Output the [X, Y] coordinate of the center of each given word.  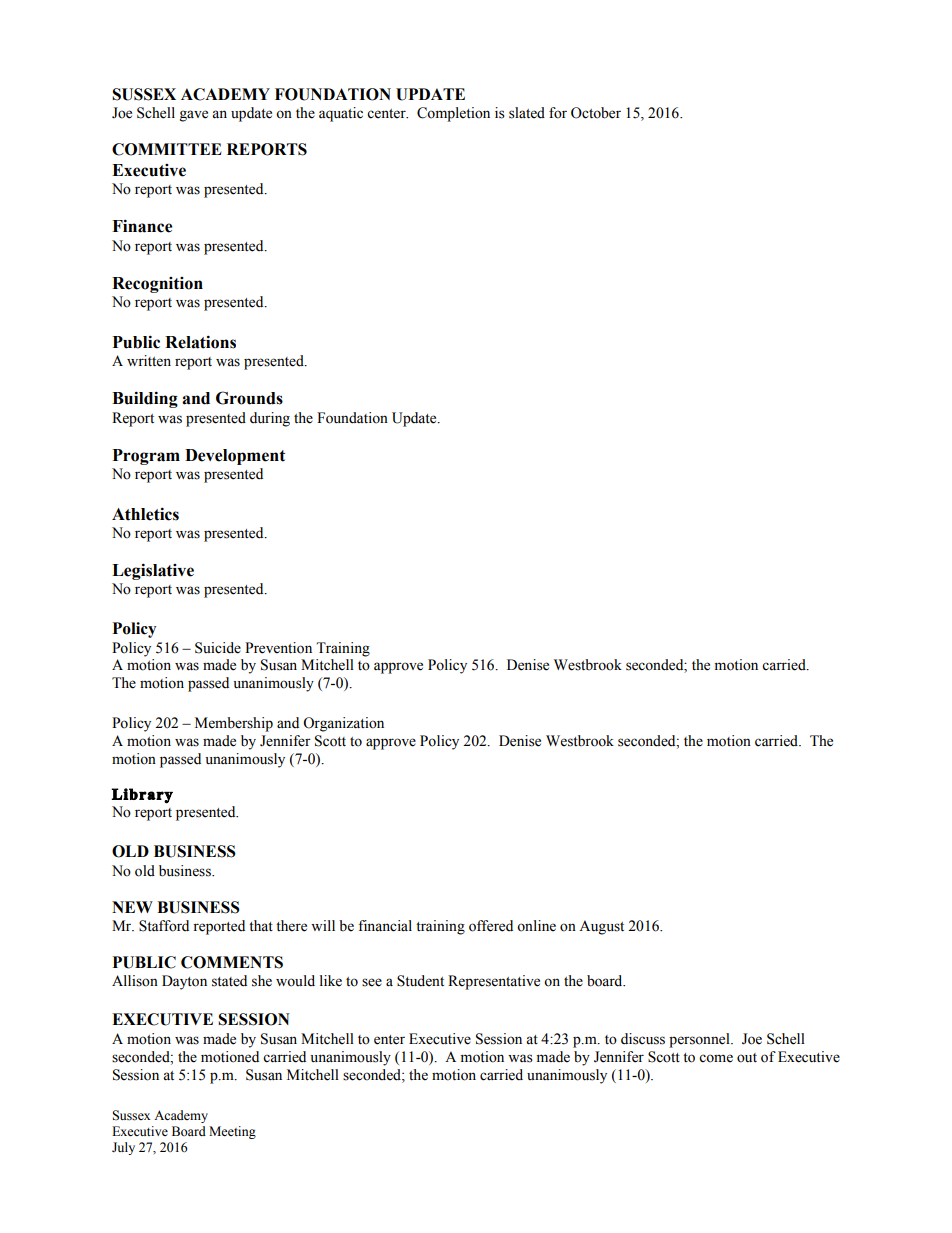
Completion [453, 114]
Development [235, 457]
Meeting [232, 1132]
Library [142, 796]
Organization [343, 724]
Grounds [249, 398]
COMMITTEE [167, 149]
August [601, 927]
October [596, 113]
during [270, 419]
